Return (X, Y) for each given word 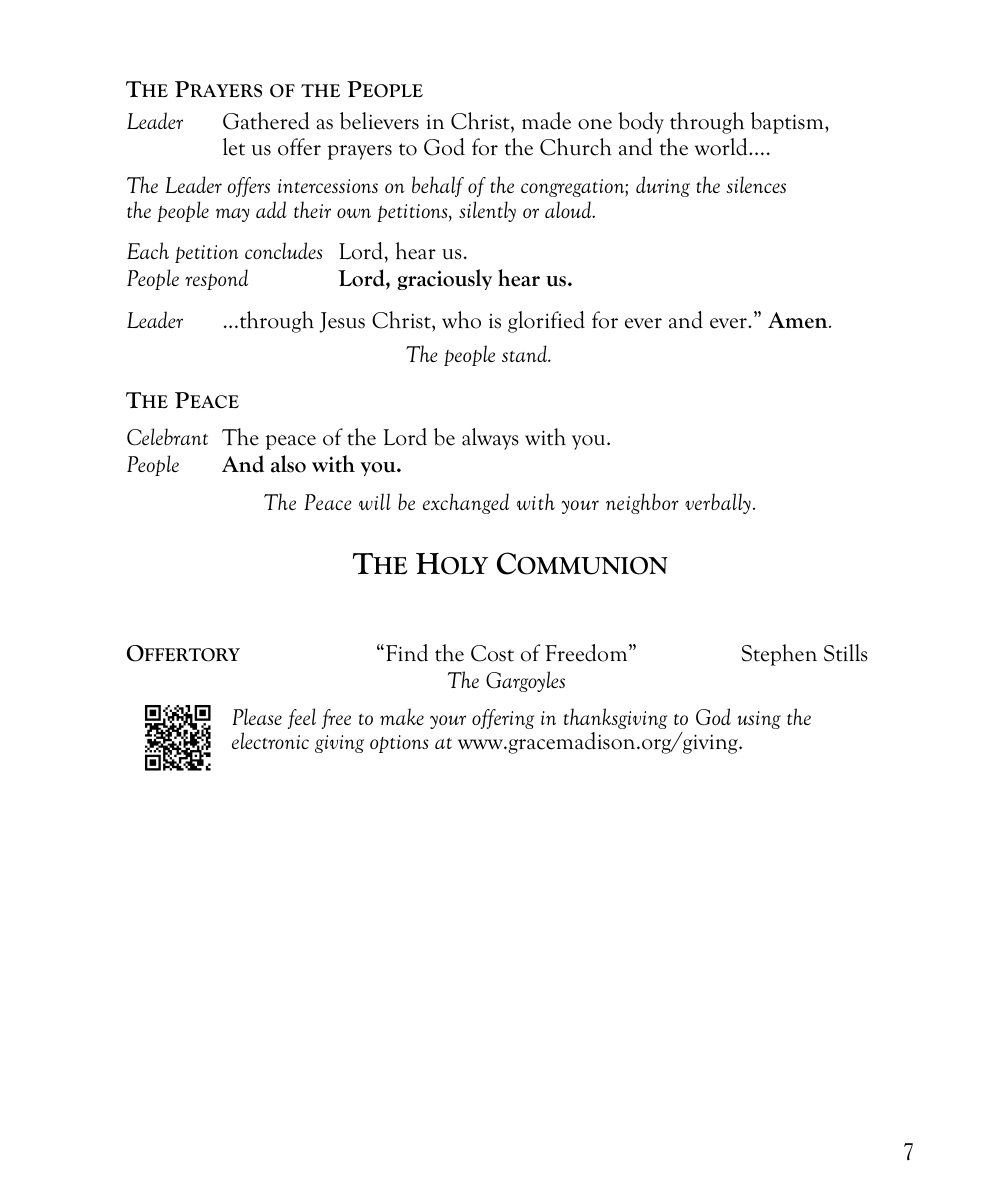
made (546, 121)
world (722, 147)
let (234, 147)
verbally (718, 503)
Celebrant (167, 437)
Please (257, 716)
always (490, 439)
